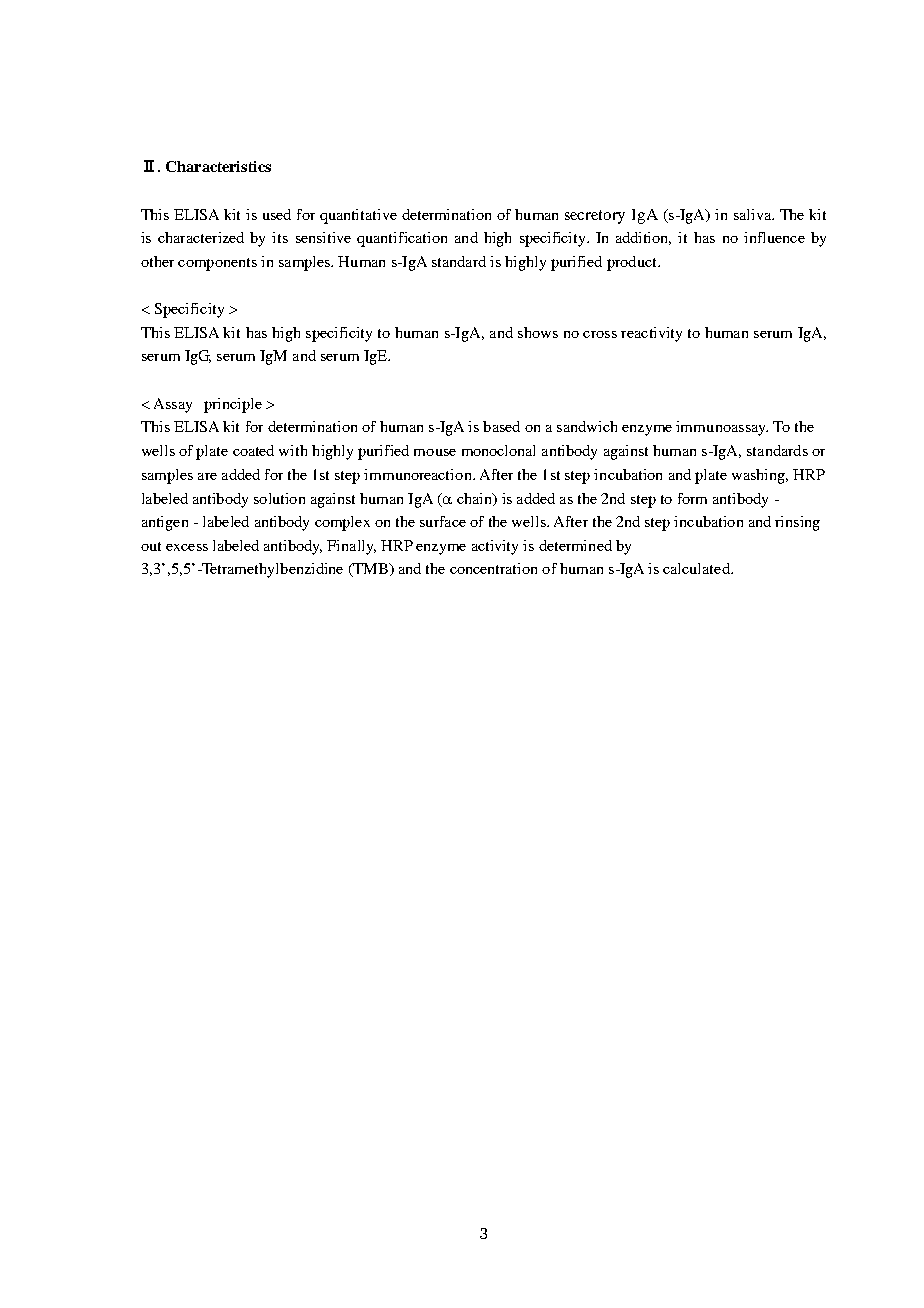 This screenshot has width=924, height=1308. I want to click on Characteristics, so click(218, 166).
